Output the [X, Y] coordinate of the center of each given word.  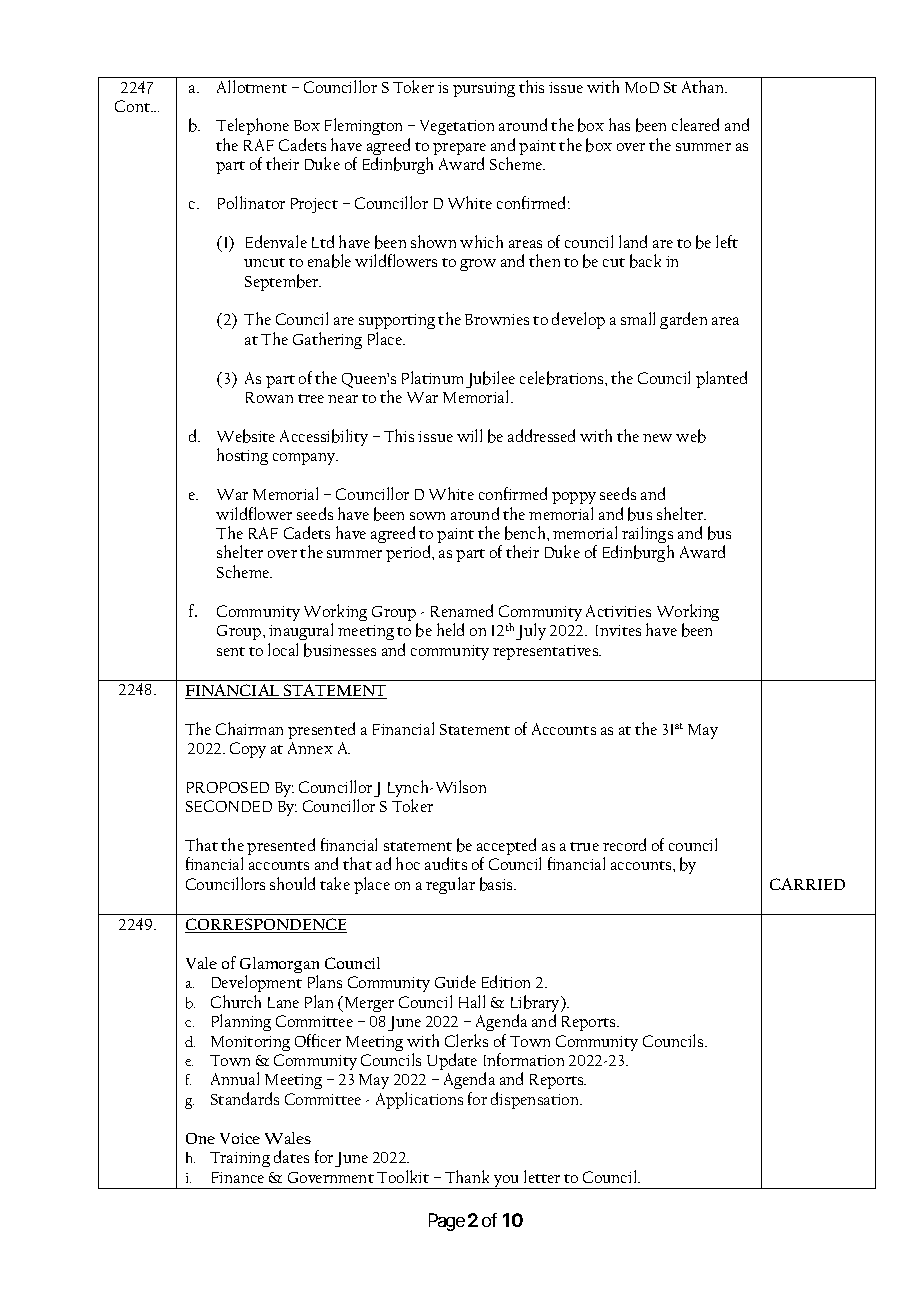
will [469, 435]
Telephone [252, 128]
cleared [695, 124]
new [657, 438]
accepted [509, 848]
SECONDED [229, 806]
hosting [242, 456]
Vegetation [457, 127]
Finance [238, 1177]
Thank [467, 1176]
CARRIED [807, 884]
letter [542, 1176]
